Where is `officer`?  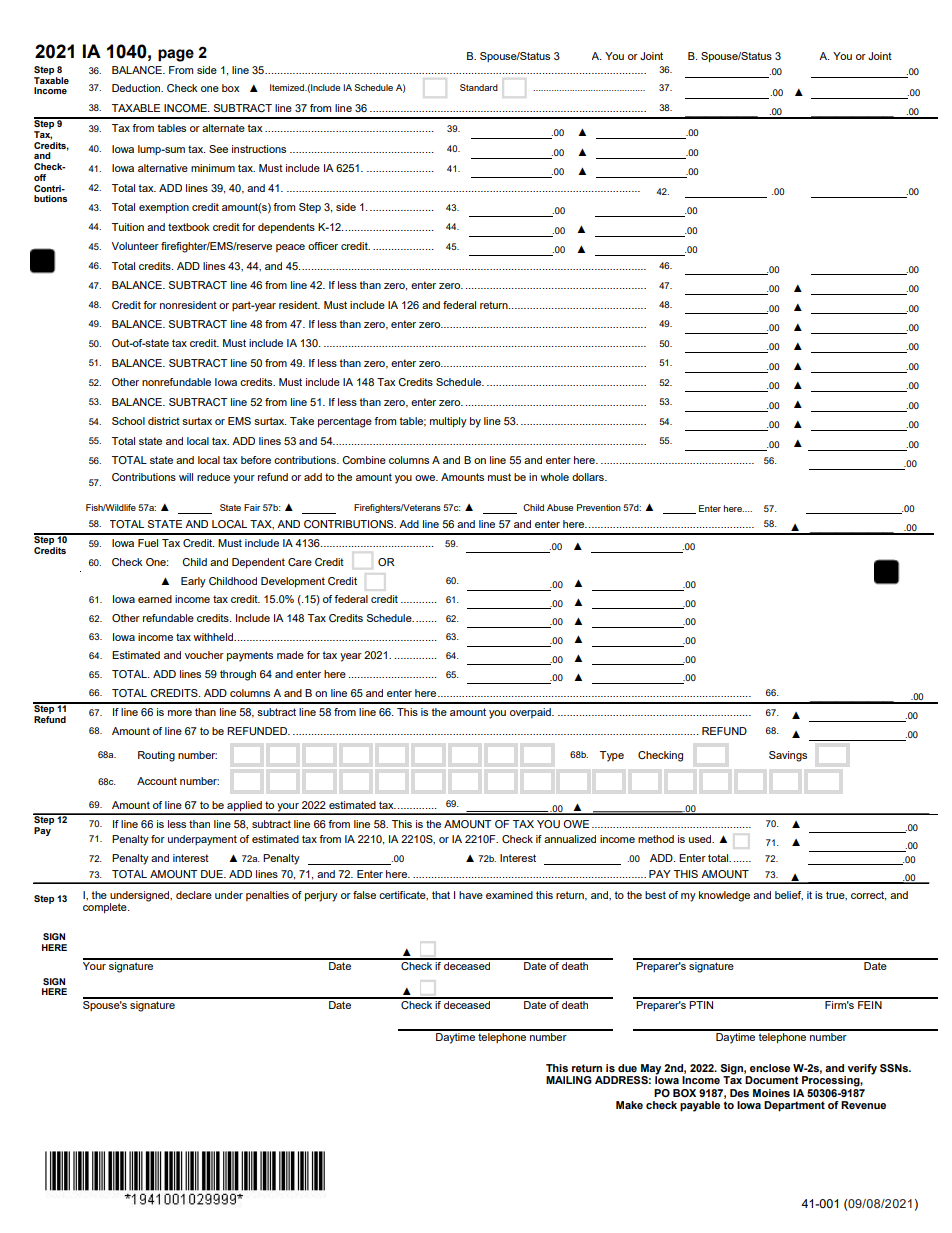 officer is located at coordinates (323, 246).
